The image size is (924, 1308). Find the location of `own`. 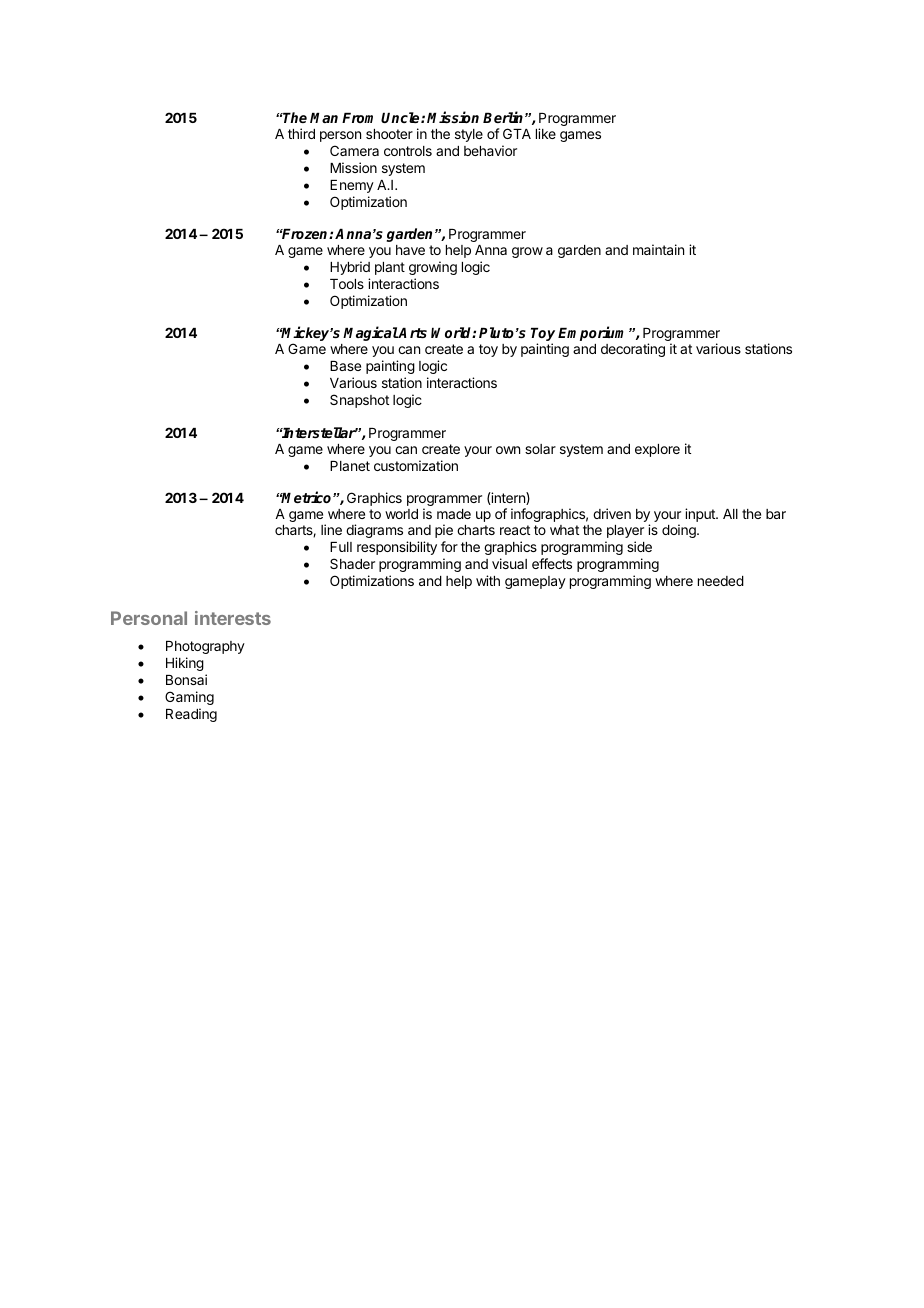

own is located at coordinates (508, 450).
